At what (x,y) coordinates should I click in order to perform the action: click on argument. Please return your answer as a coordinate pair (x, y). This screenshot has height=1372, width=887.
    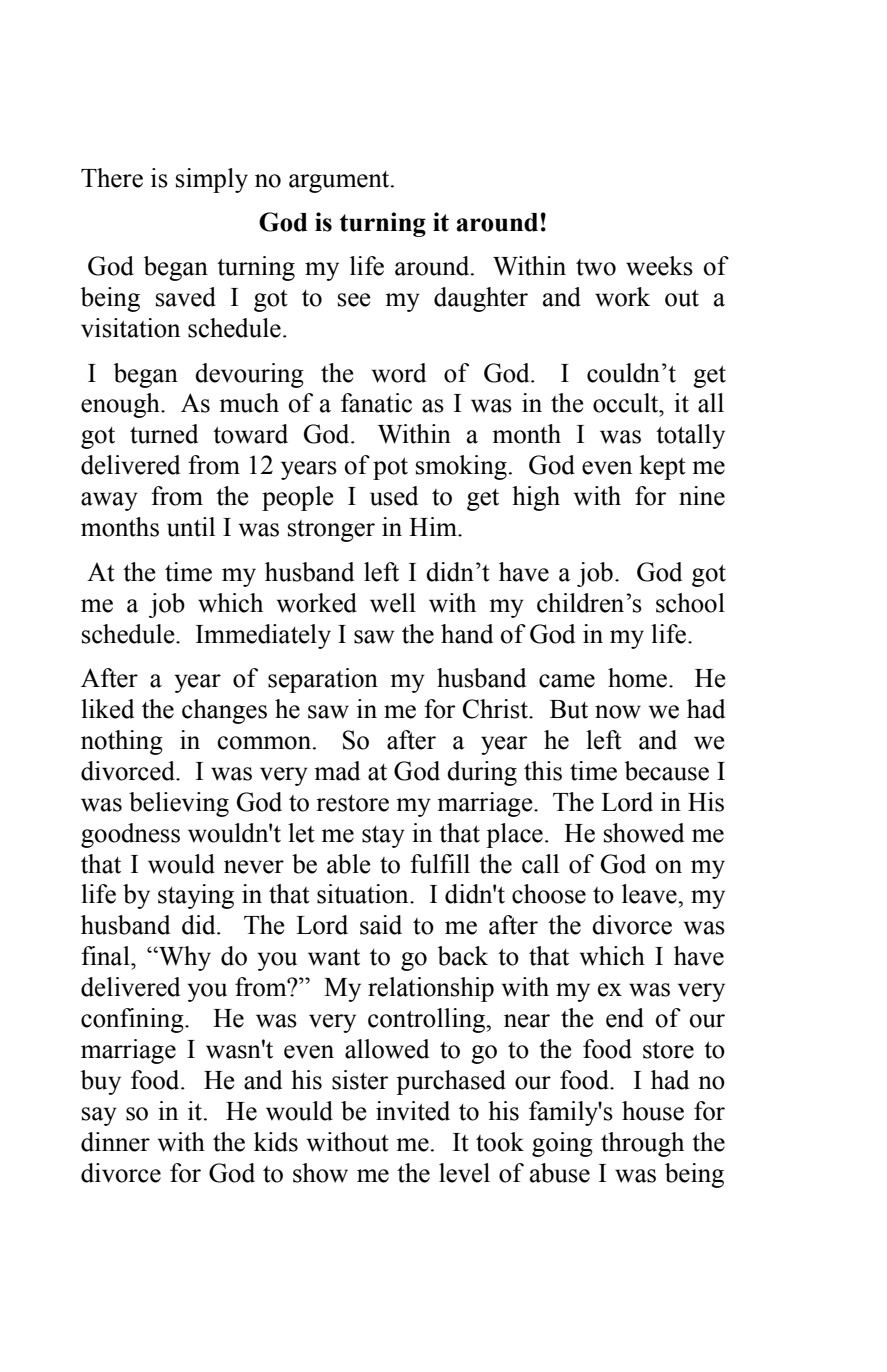
    Looking at the image, I should click on (340, 182).
